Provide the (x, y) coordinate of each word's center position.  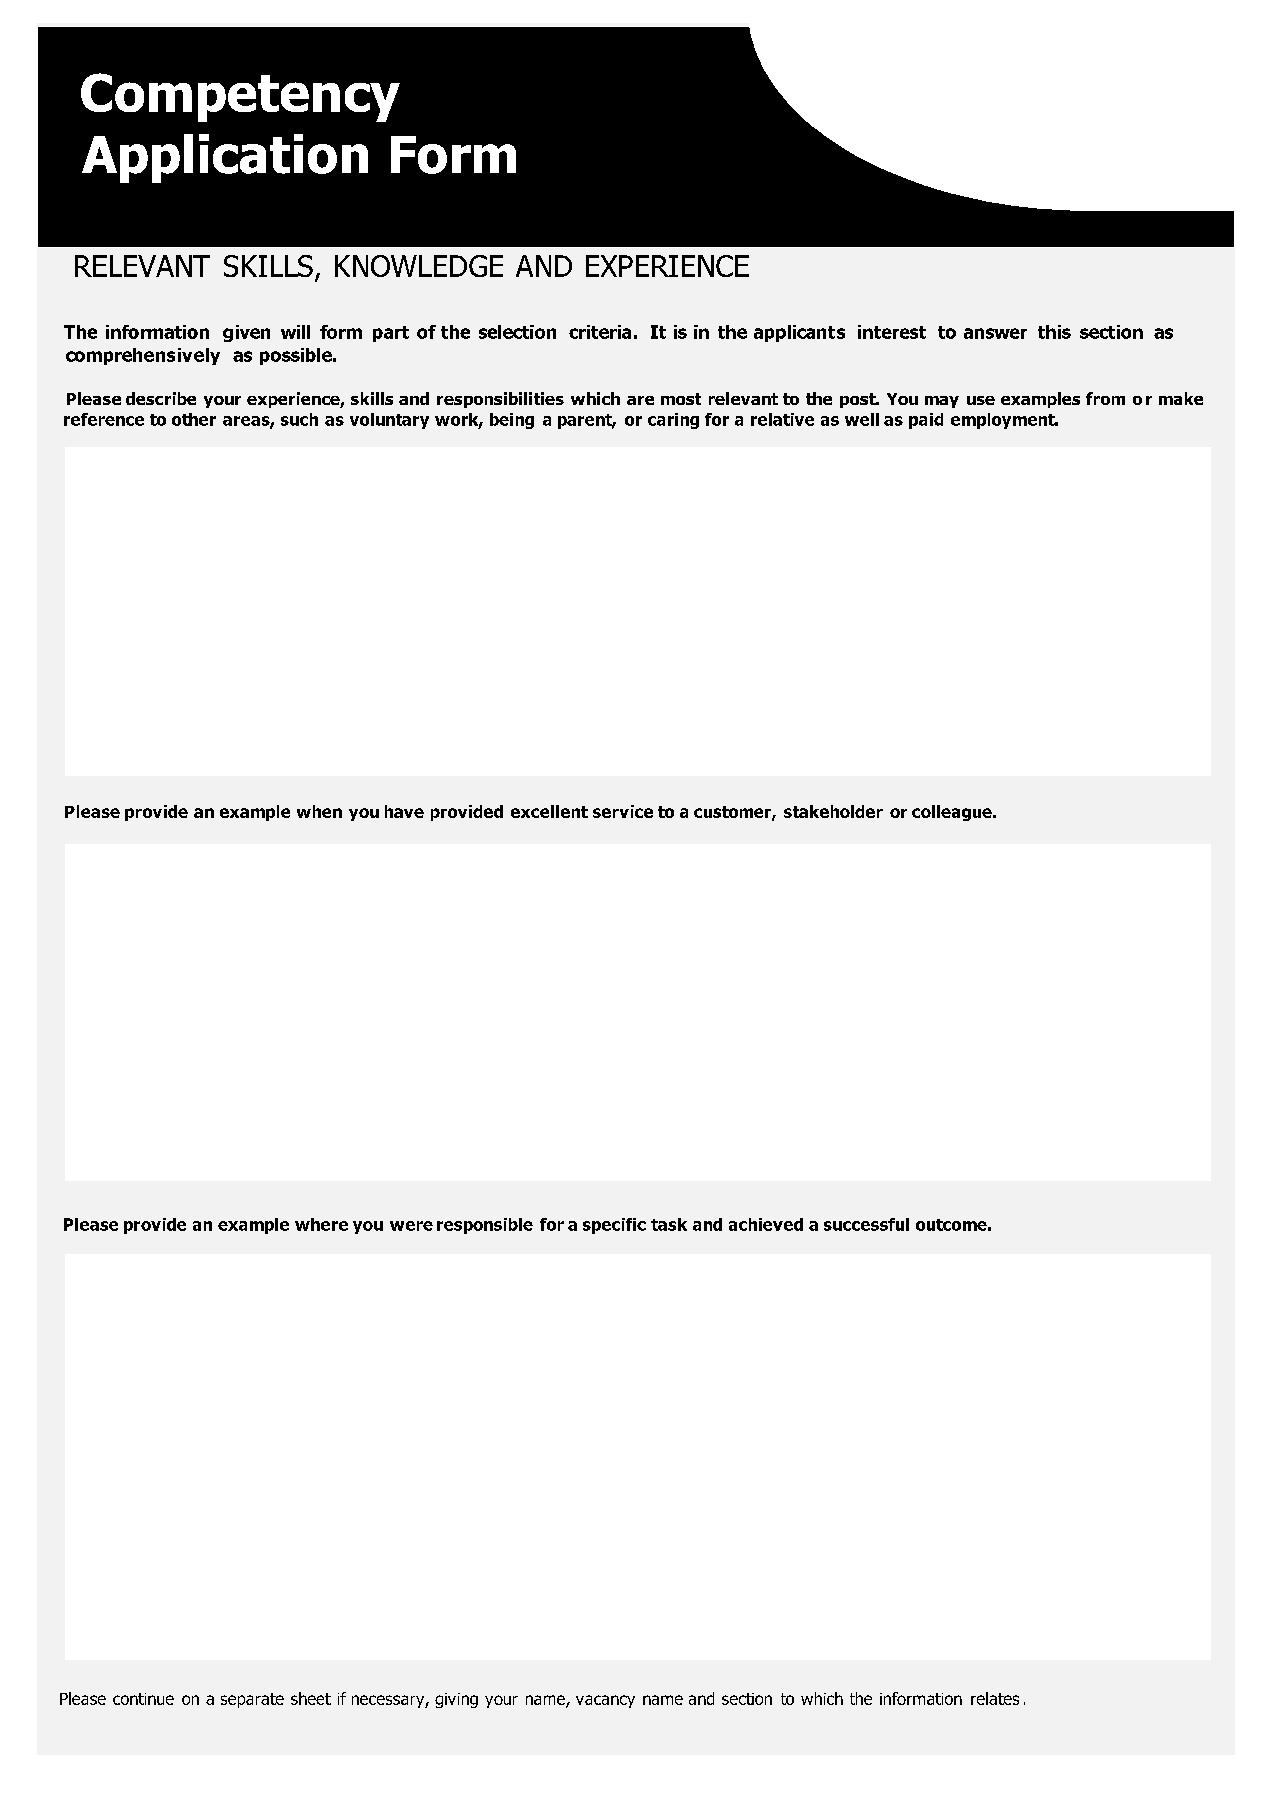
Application (225, 158)
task (669, 1224)
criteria (600, 332)
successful (866, 1224)
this (1054, 332)
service (623, 811)
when (319, 811)
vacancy (605, 1701)
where (321, 1224)
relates (995, 1698)
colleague (953, 813)
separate (252, 1700)
